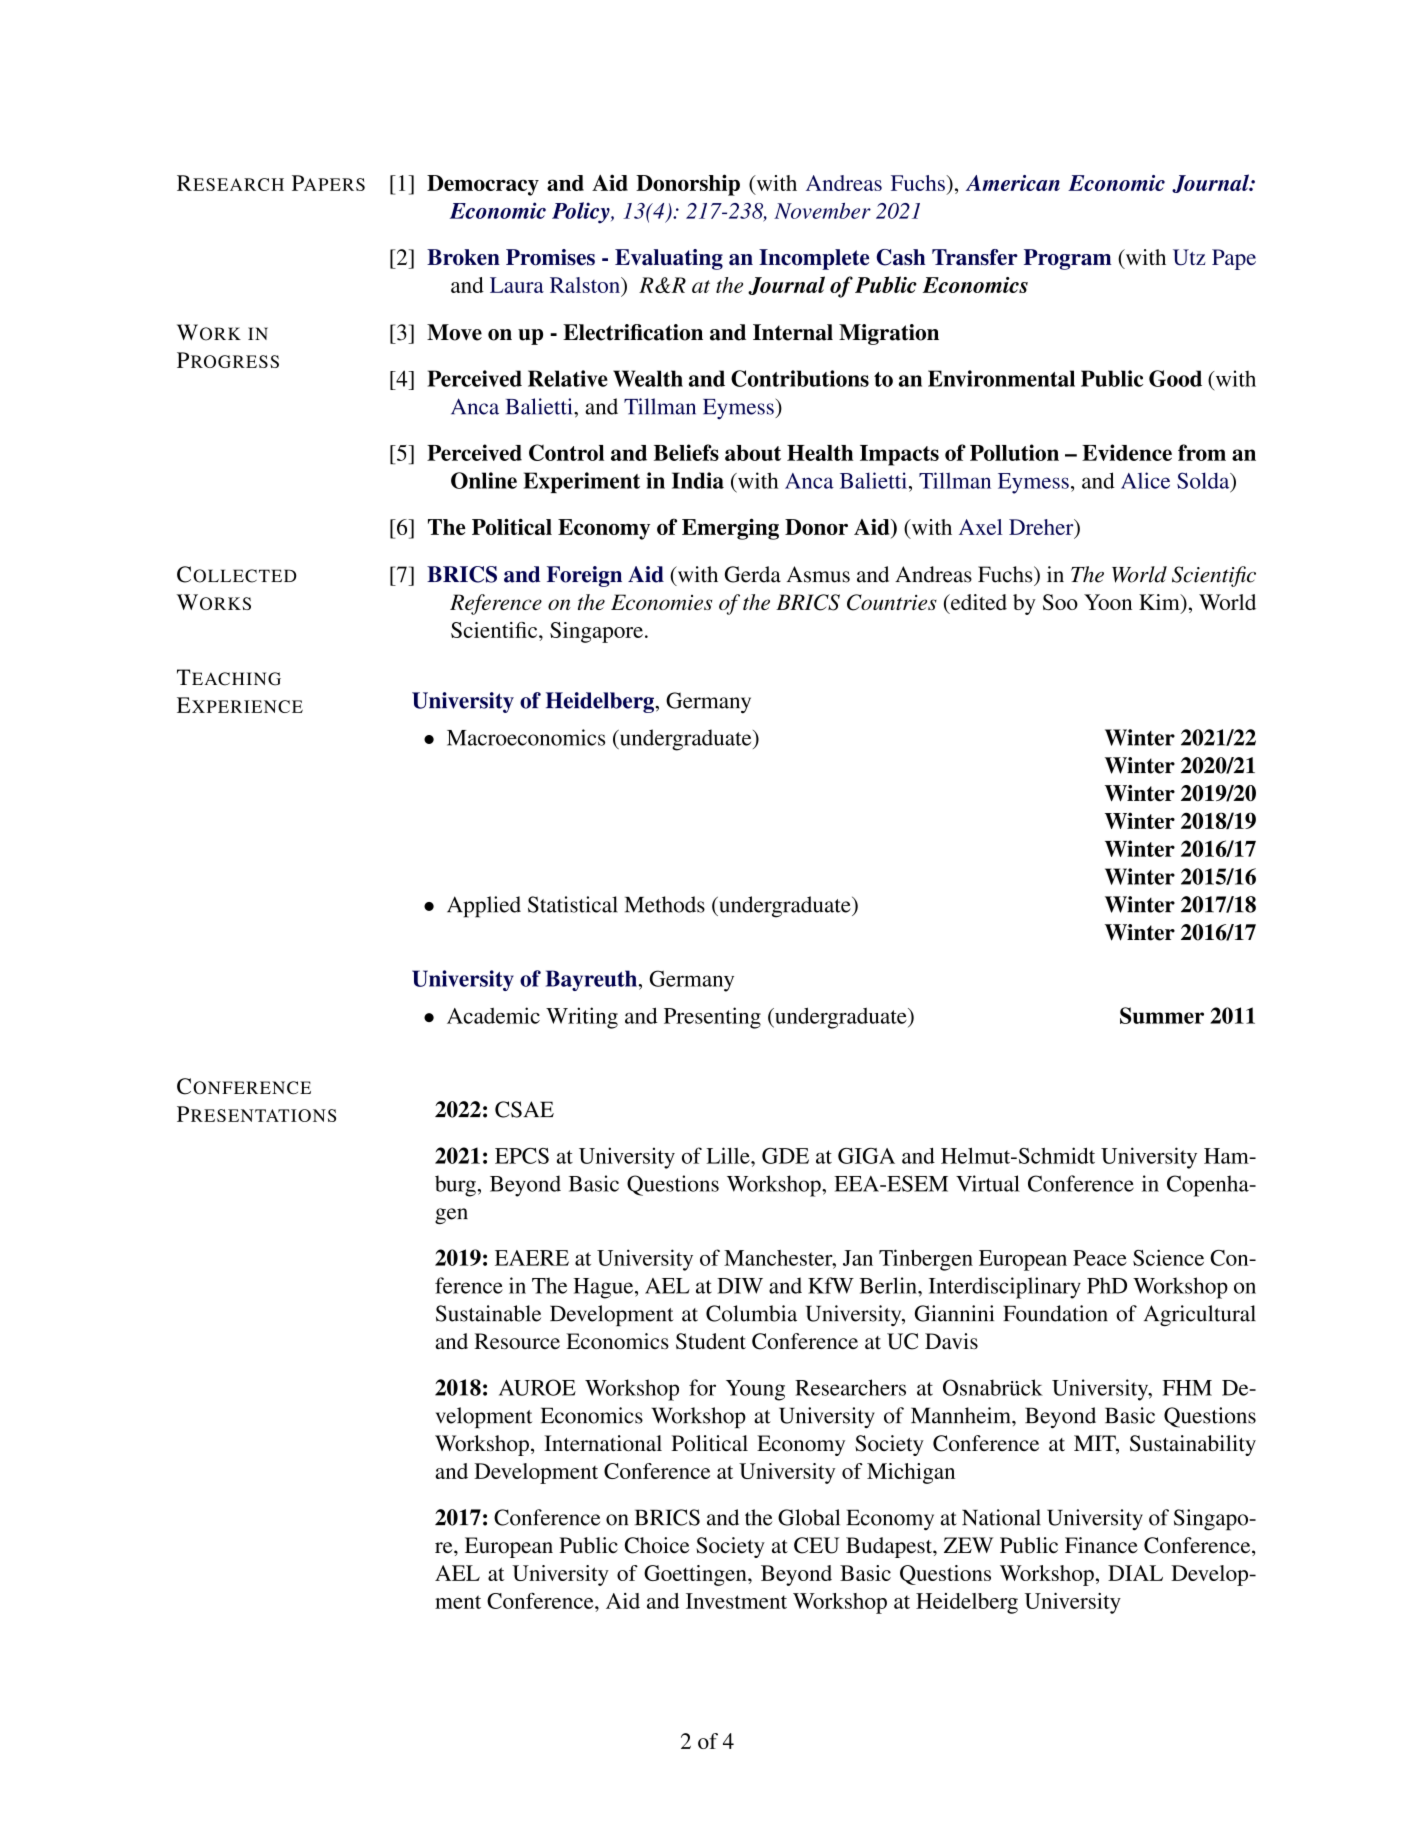 This screenshot has height=1843, width=1424. I want to click on Finance, so click(1101, 1545).
